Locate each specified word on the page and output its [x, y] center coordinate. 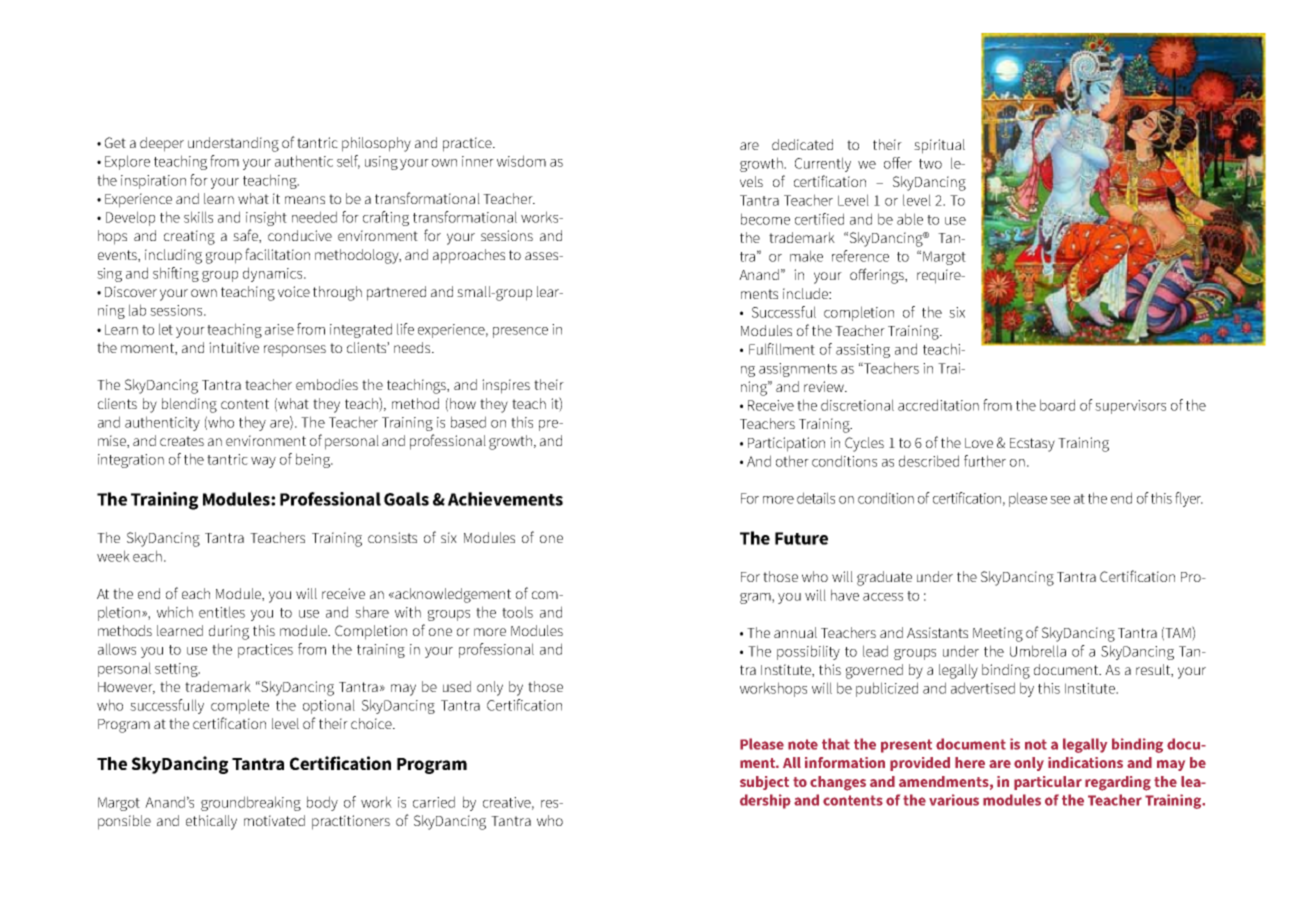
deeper [162, 144]
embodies [327, 384]
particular [1048, 783]
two [930, 164]
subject [764, 783]
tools [517, 612]
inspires [506, 386]
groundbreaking [251, 803]
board [1057, 405]
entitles [222, 612]
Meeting [998, 634]
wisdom [521, 161]
